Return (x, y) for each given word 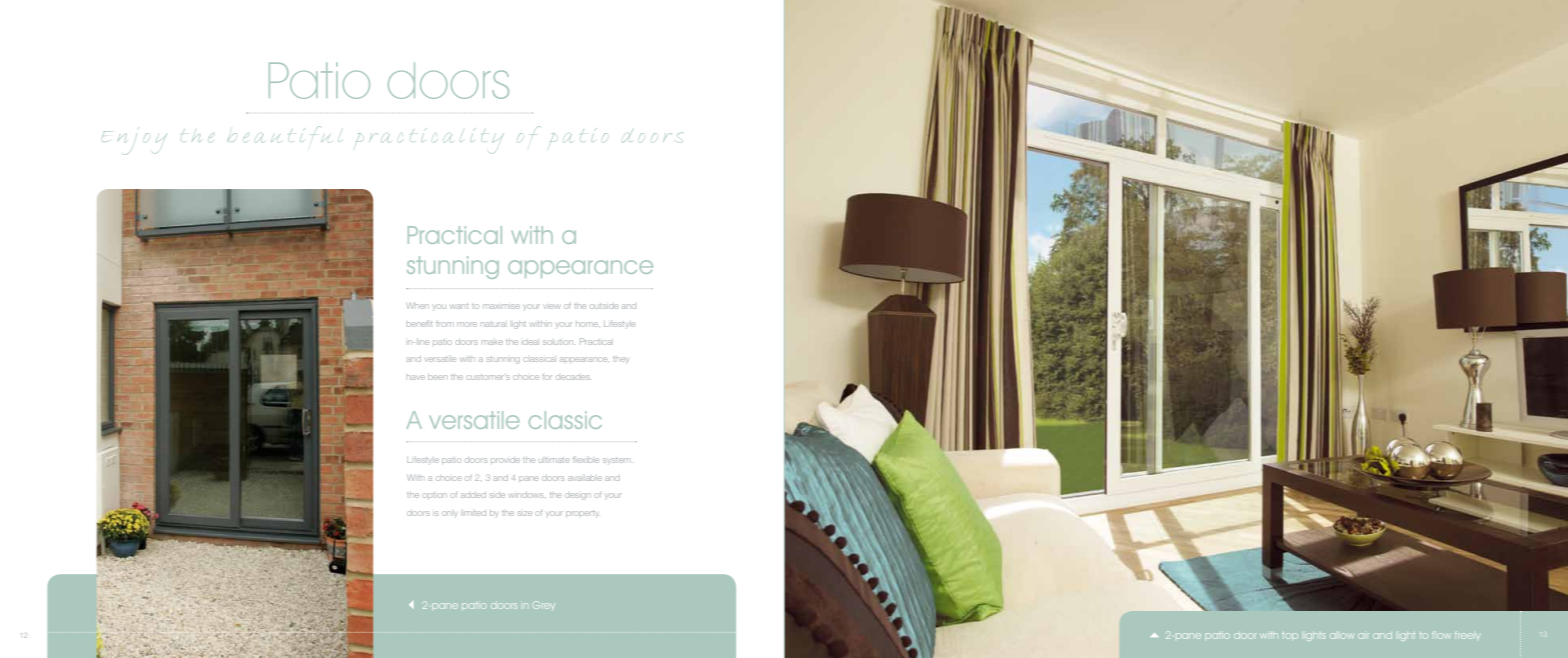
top (1289, 636)
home (588, 324)
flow (1441, 636)
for (546, 377)
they (620, 359)
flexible (586, 460)
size (525, 513)
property (583, 513)
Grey (544, 605)
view (552, 306)
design (578, 496)
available (585, 478)
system (618, 460)
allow (1342, 636)
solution (558, 342)
